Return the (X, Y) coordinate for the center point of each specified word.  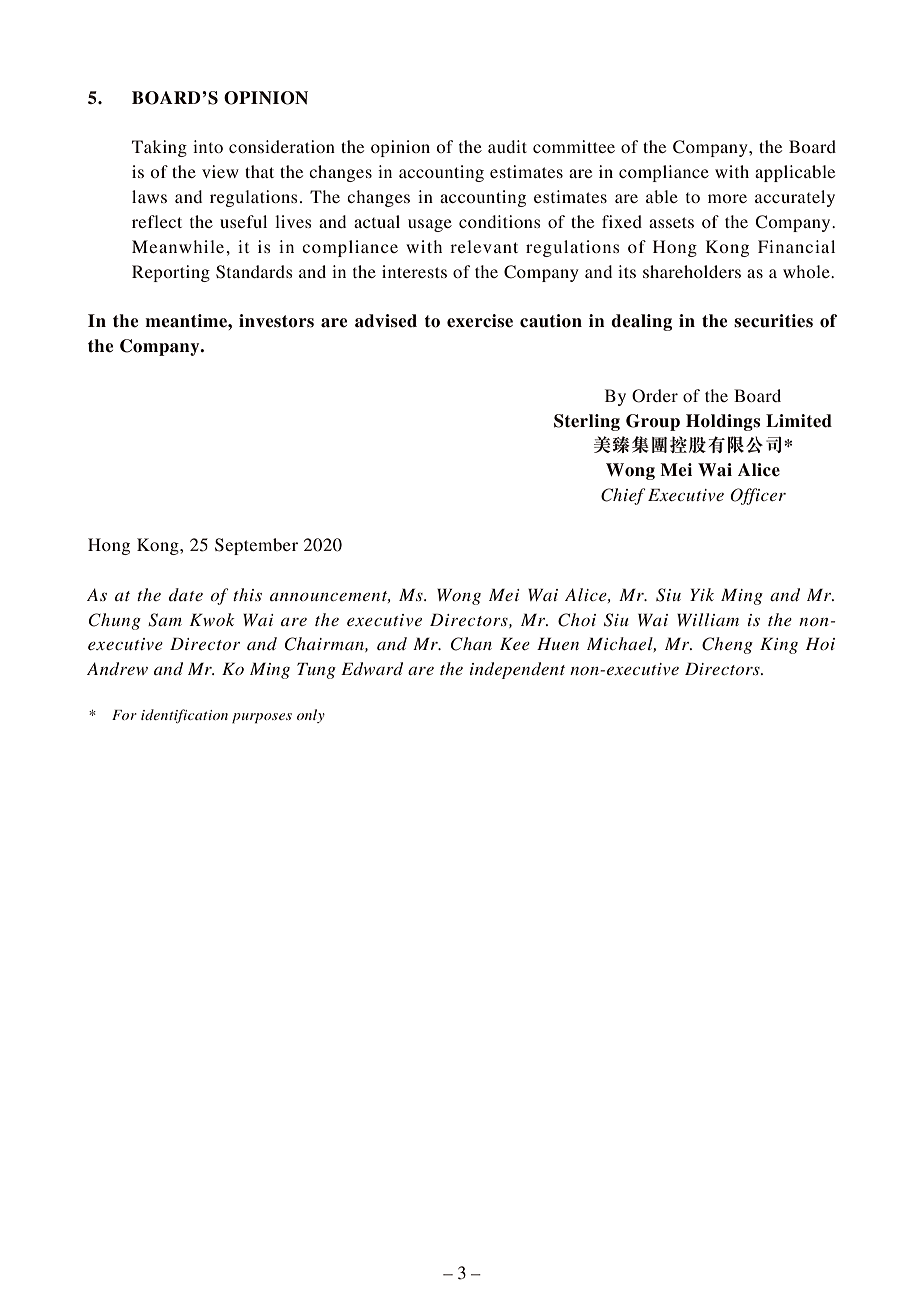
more (727, 198)
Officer (758, 496)
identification (184, 716)
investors (276, 321)
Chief (623, 496)
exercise (480, 321)
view (220, 171)
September (256, 546)
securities (773, 321)
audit (507, 146)
